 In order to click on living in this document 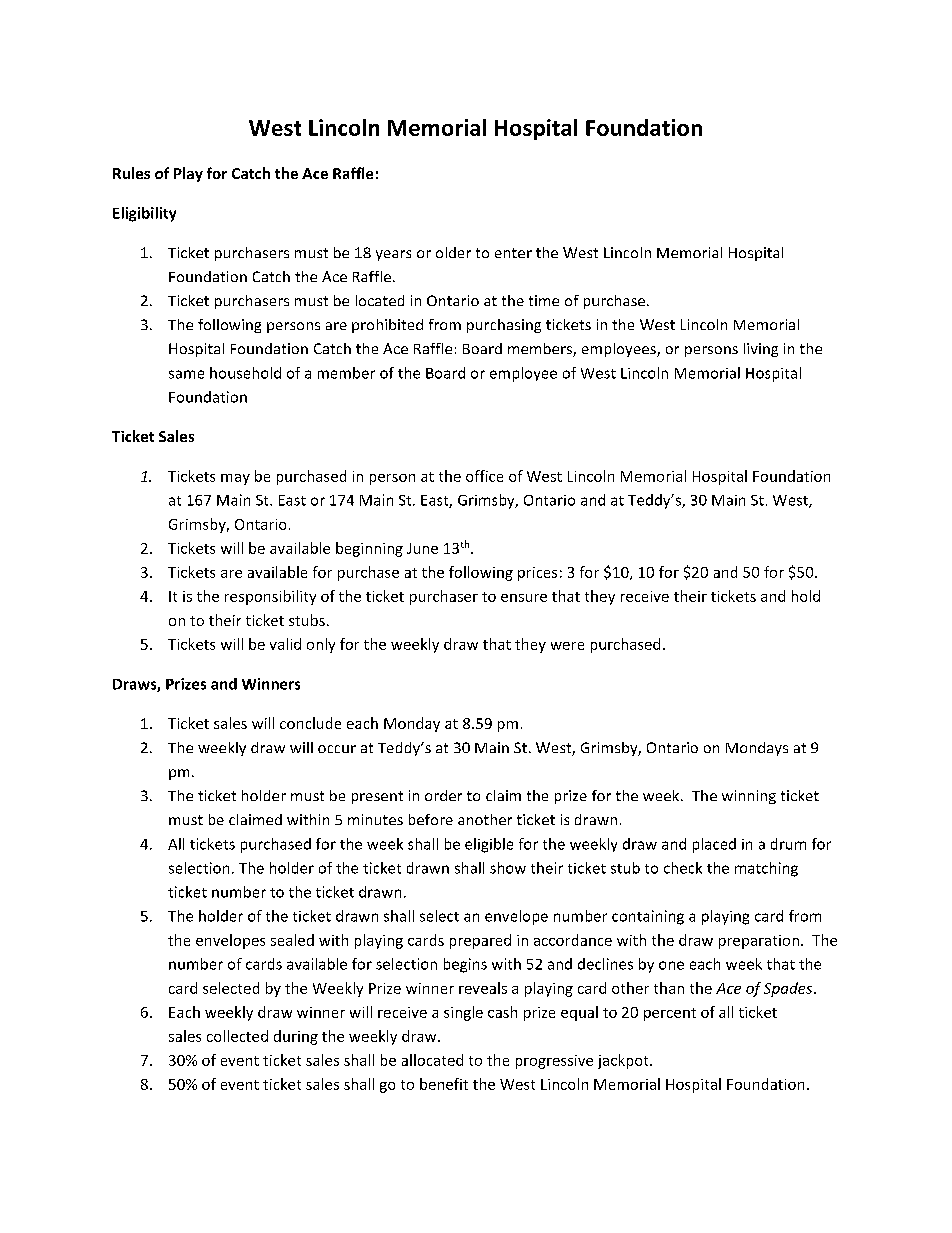, I will do `click(761, 350)`.
